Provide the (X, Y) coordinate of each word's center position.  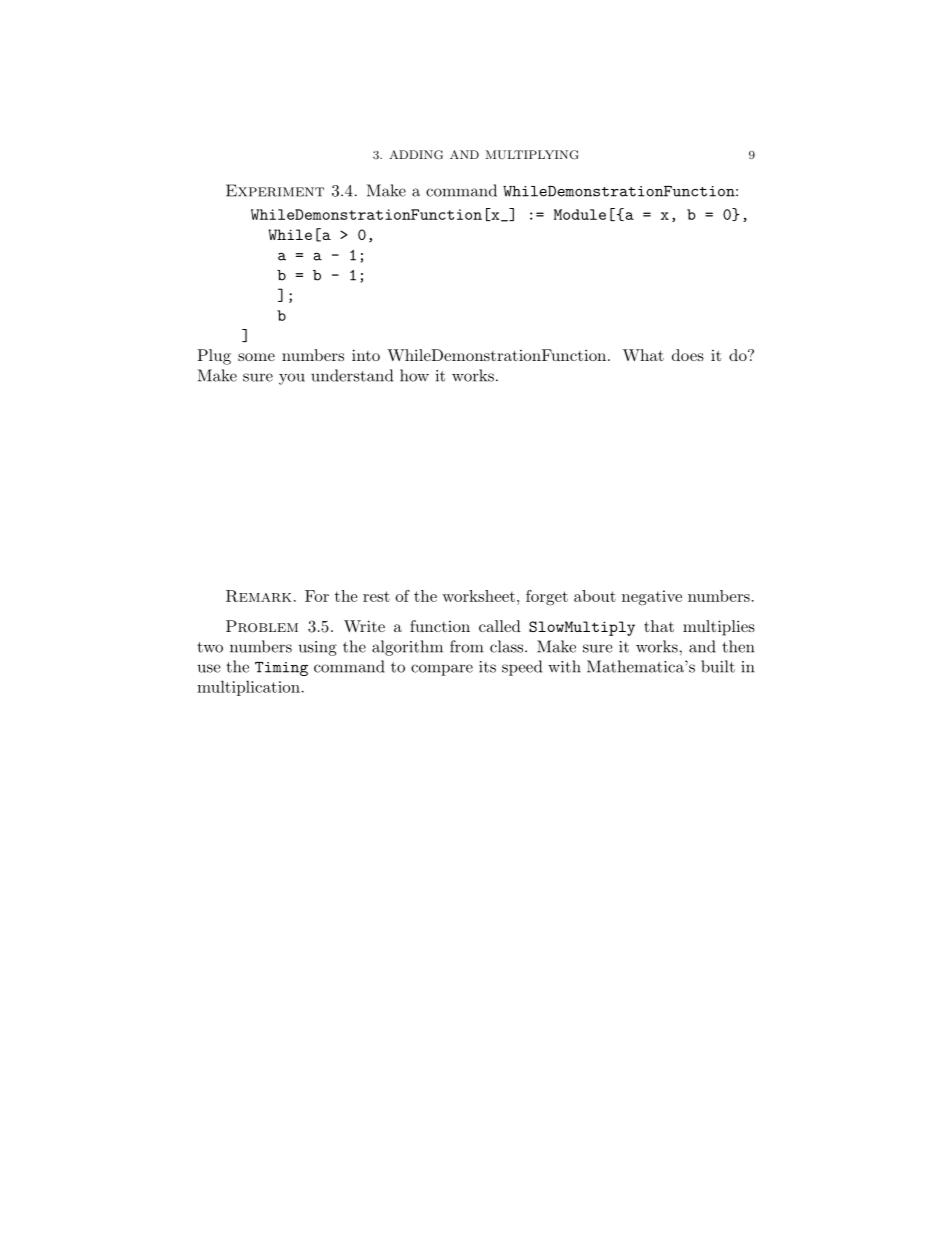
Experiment (275, 190)
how (414, 375)
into (366, 355)
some (256, 357)
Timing (281, 669)
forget (547, 598)
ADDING (416, 155)
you (292, 379)
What (643, 355)
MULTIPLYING (532, 155)
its (487, 667)
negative (652, 598)
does (688, 355)
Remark (258, 596)
